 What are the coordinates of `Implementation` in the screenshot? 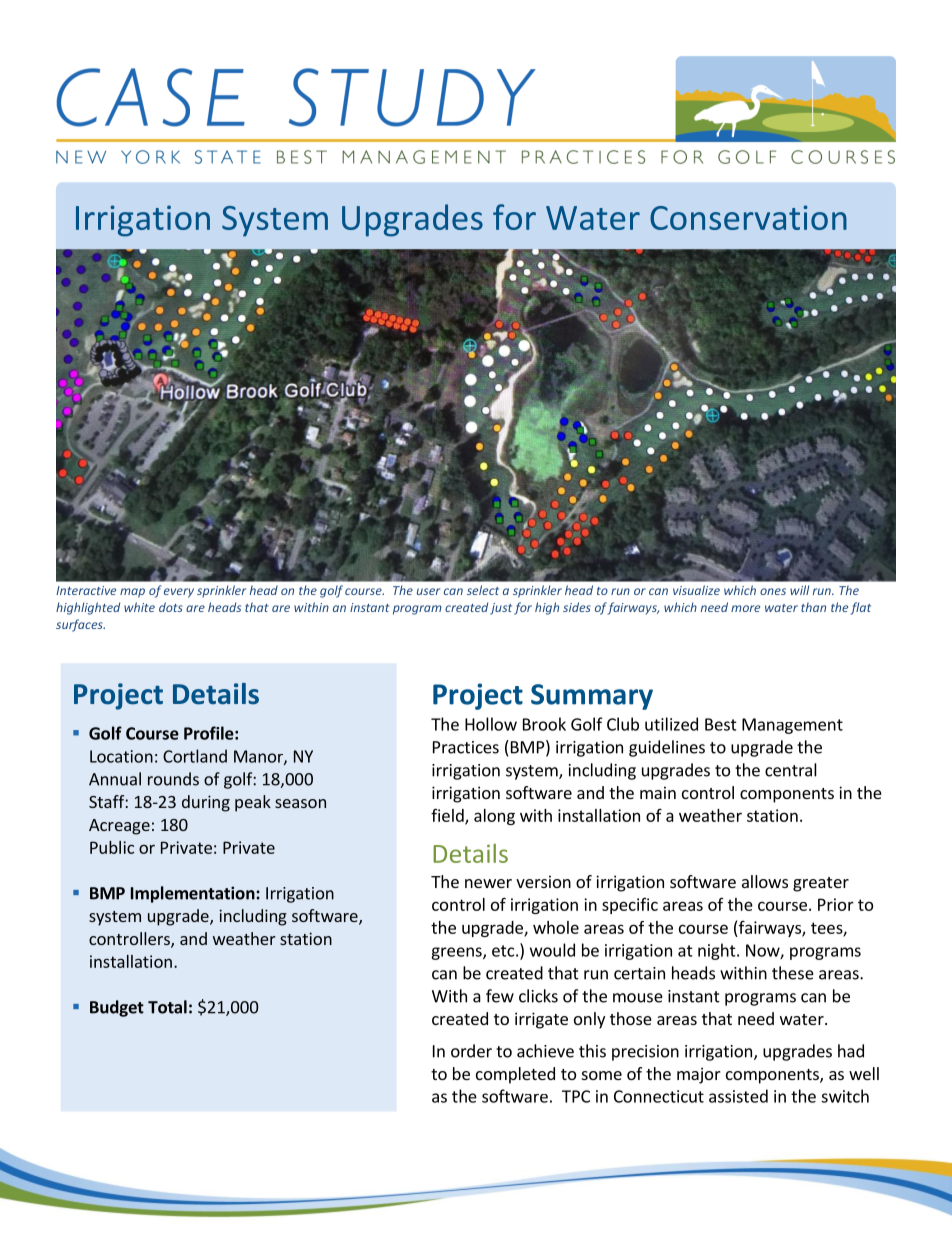 It's located at (194, 894).
